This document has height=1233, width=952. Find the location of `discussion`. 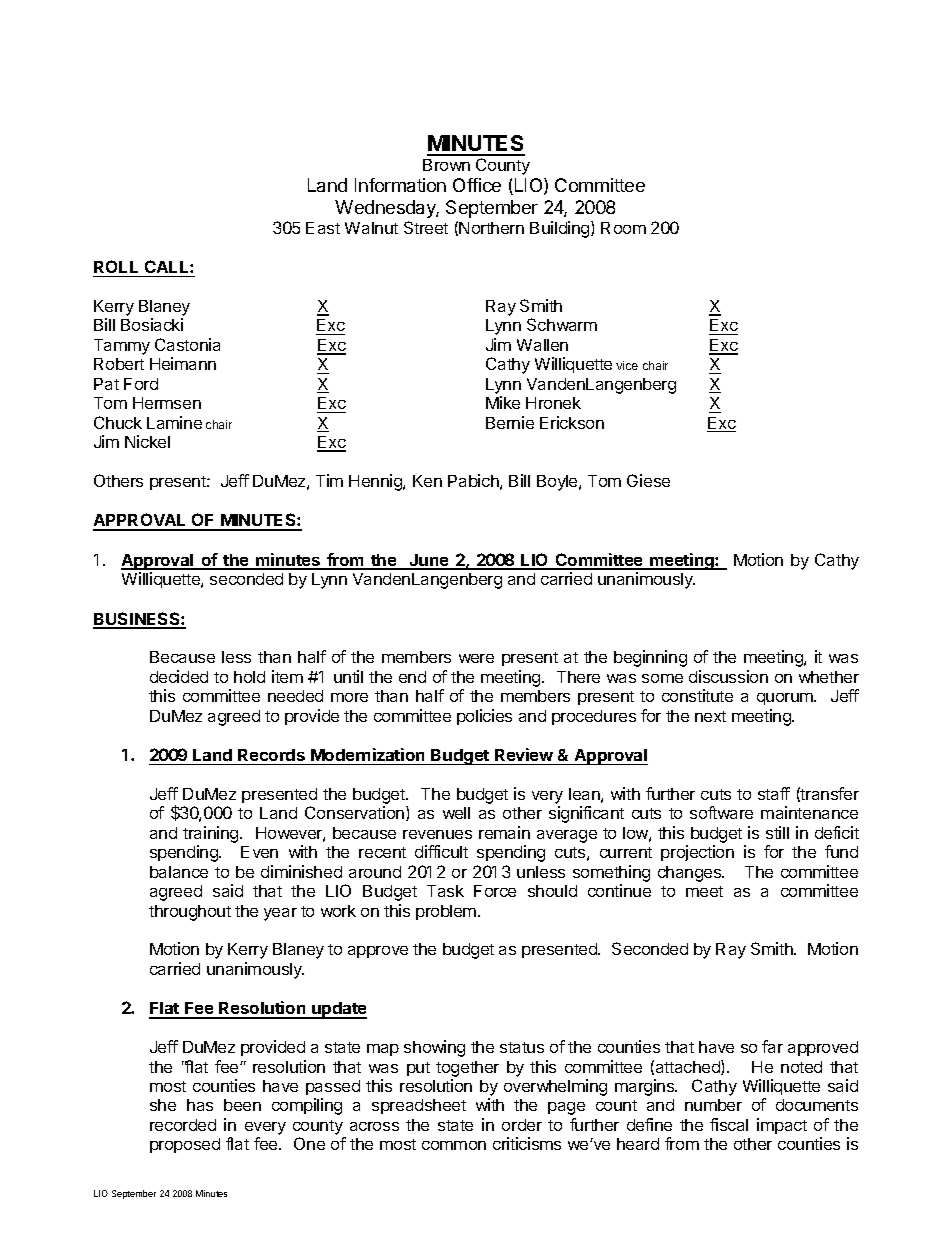

discussion is located at coordinates (728, 676).
